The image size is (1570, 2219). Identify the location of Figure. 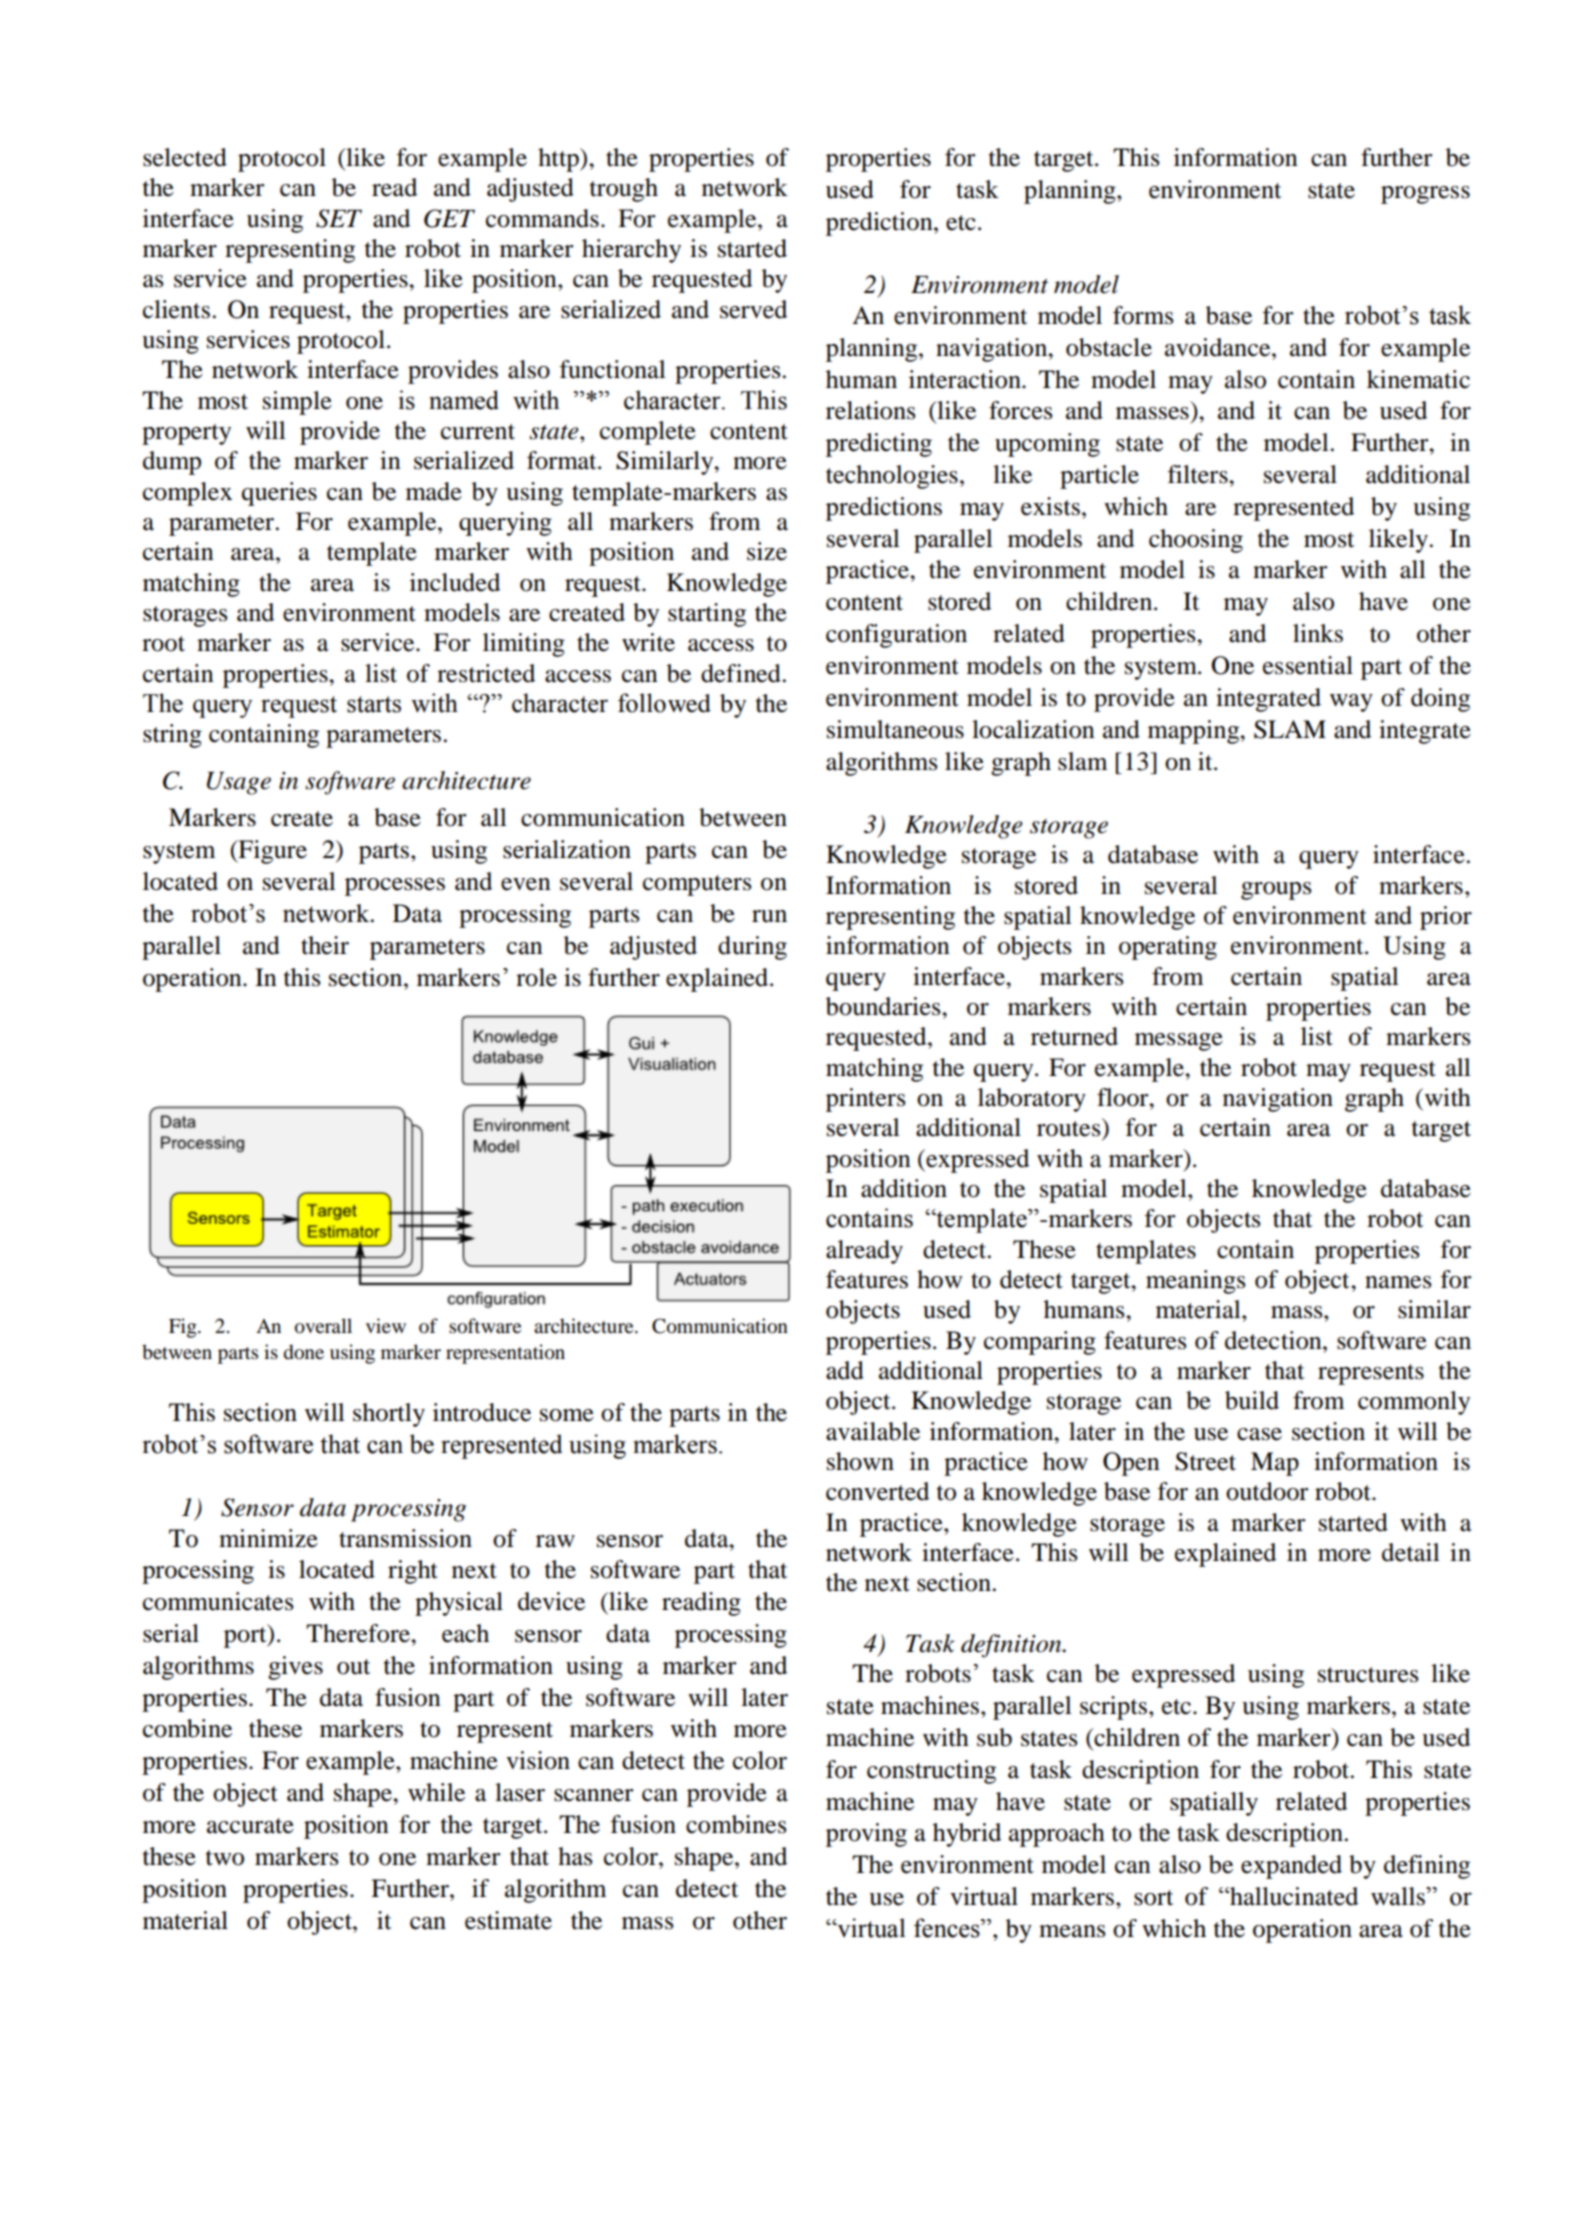
(271, 852).
